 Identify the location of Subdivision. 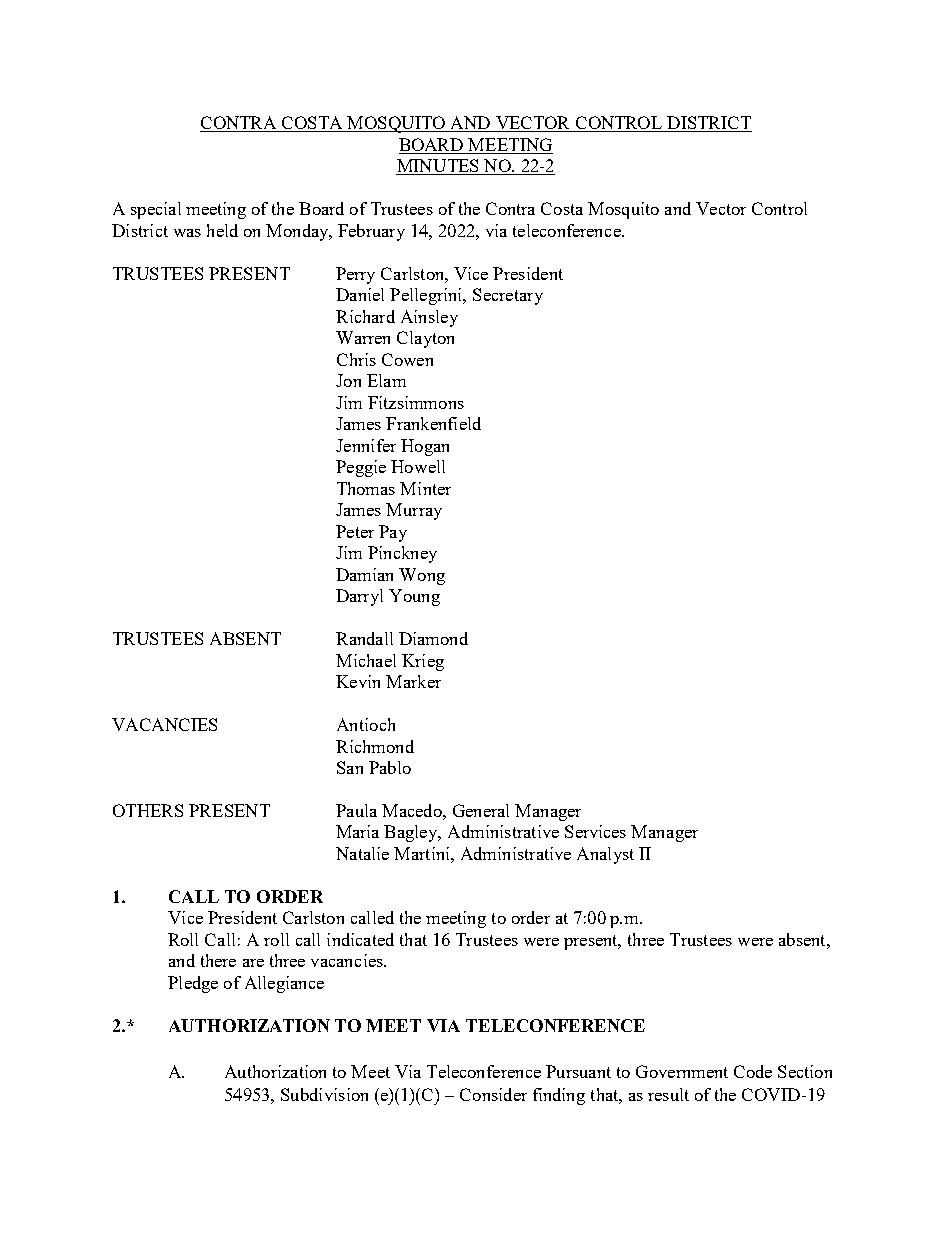
(324, 1094).
